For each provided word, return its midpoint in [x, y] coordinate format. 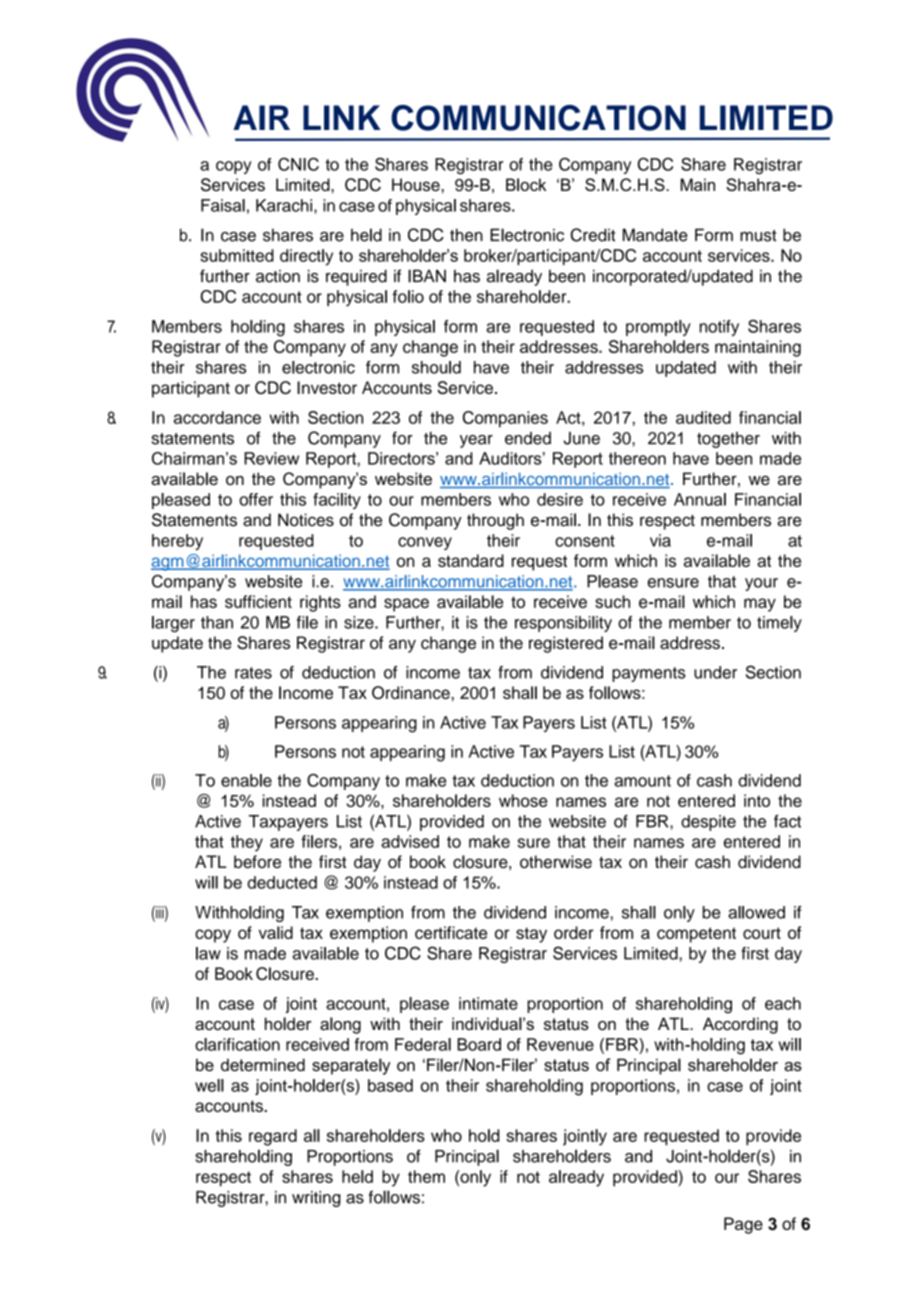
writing [316, 1199]
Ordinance [412, 692]
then [466, 235]
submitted [237, 255]
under [715, 672]
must [758, 236]
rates [253, 673]
